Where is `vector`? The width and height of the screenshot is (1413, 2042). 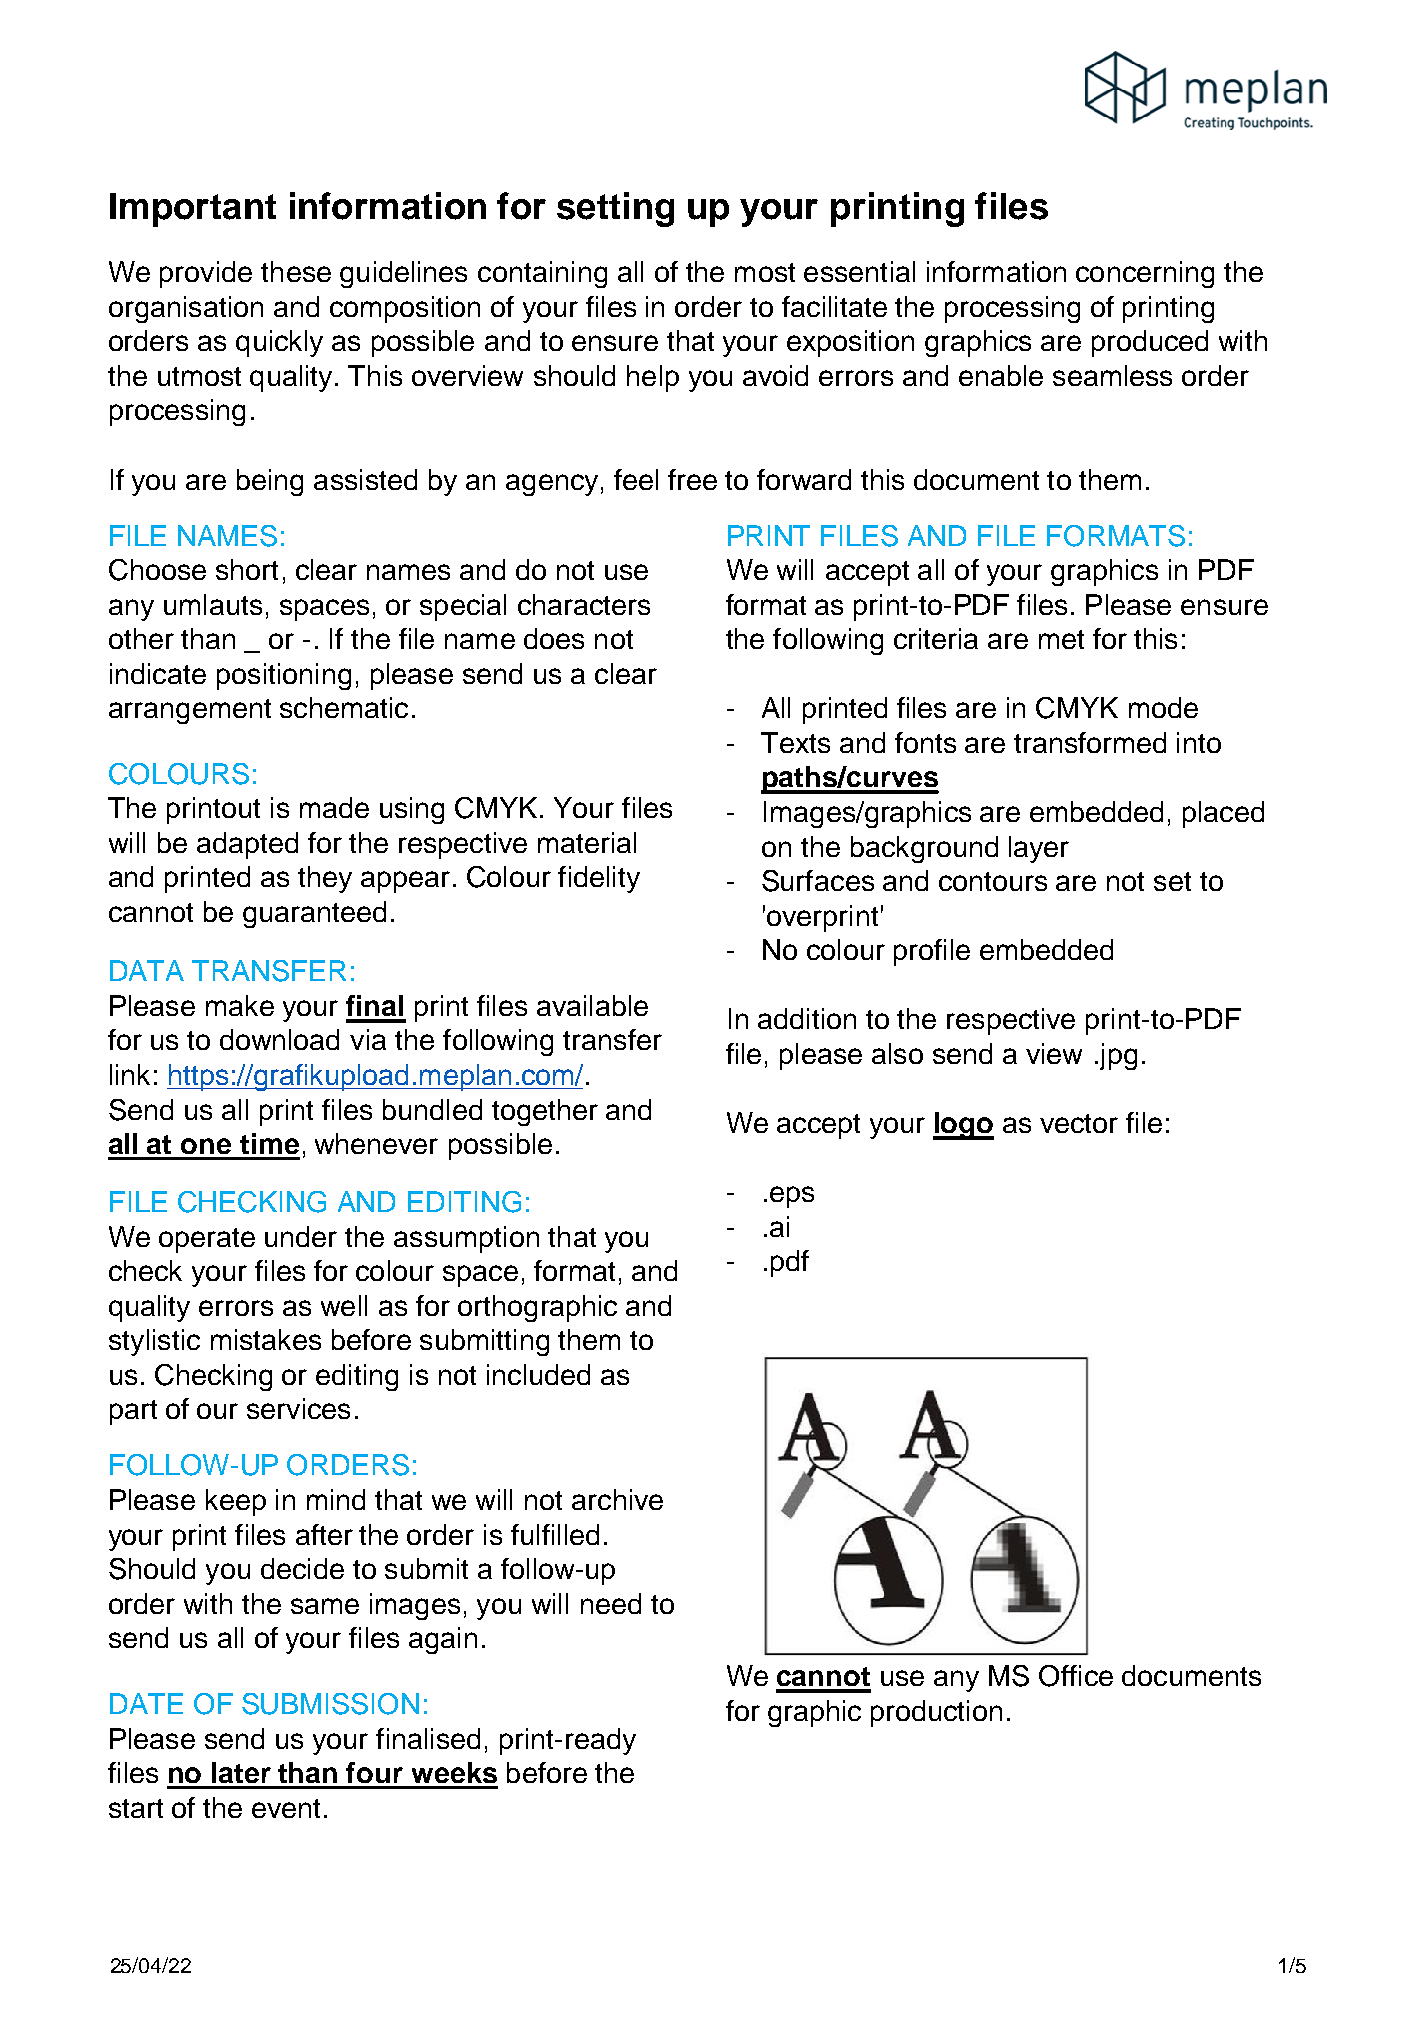
vector is located at coordinates (1079, 1123).
